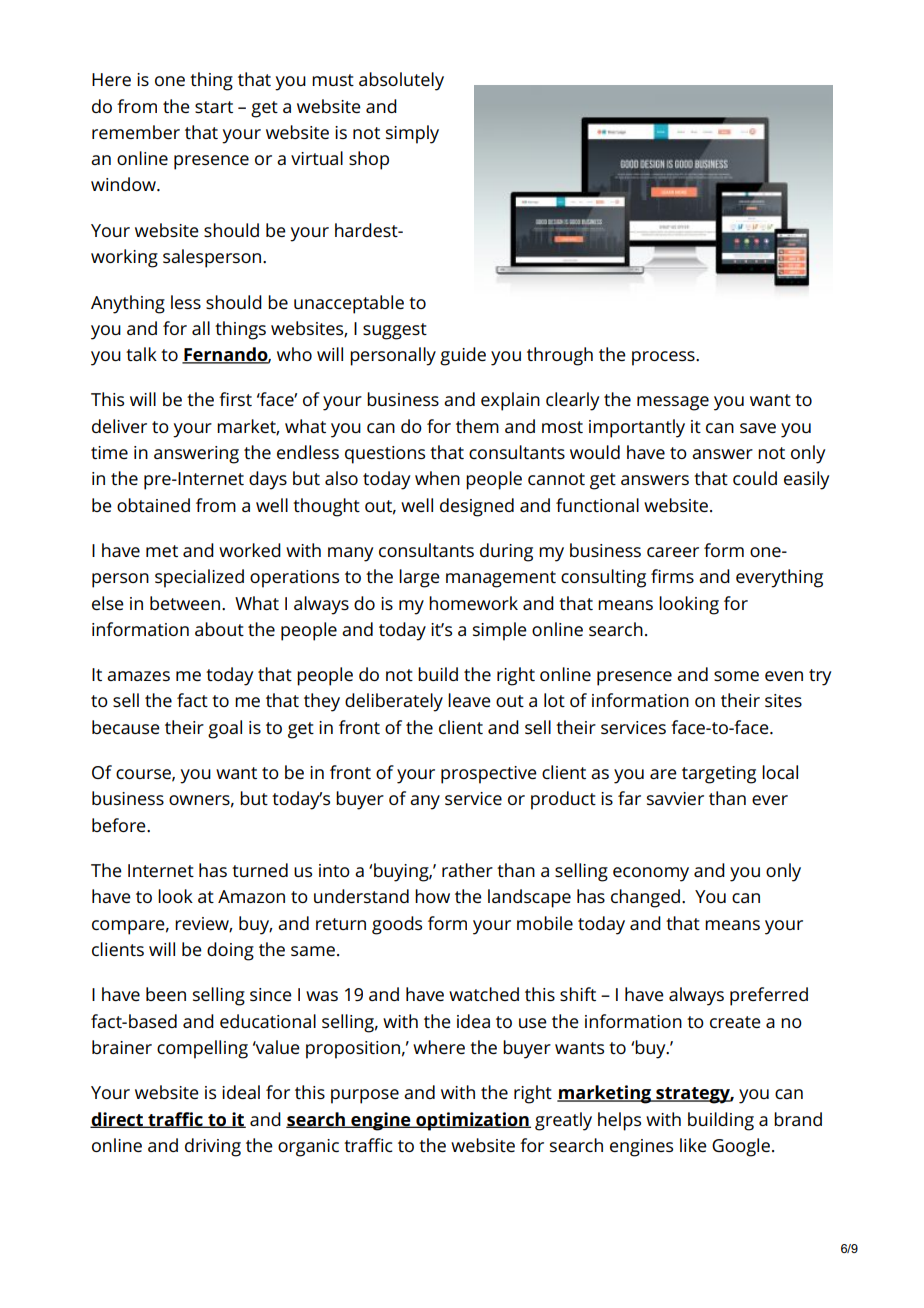 Image resolution: width=924 pixels, height=1308 pixels. I want to click on absolutely, so click(401, 81).
